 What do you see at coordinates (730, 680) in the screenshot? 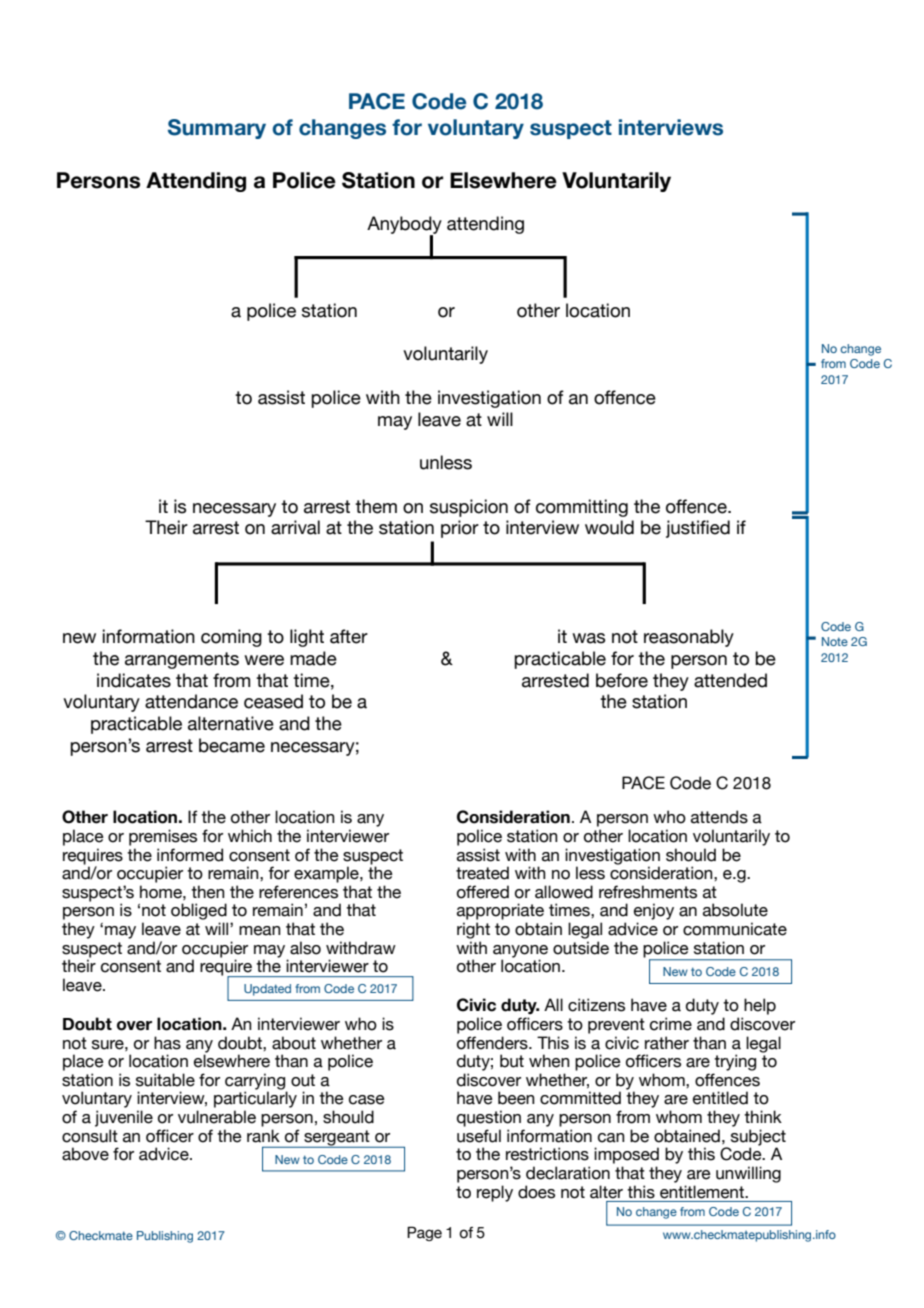
I see `attended` at bounding box center [730, 680].
